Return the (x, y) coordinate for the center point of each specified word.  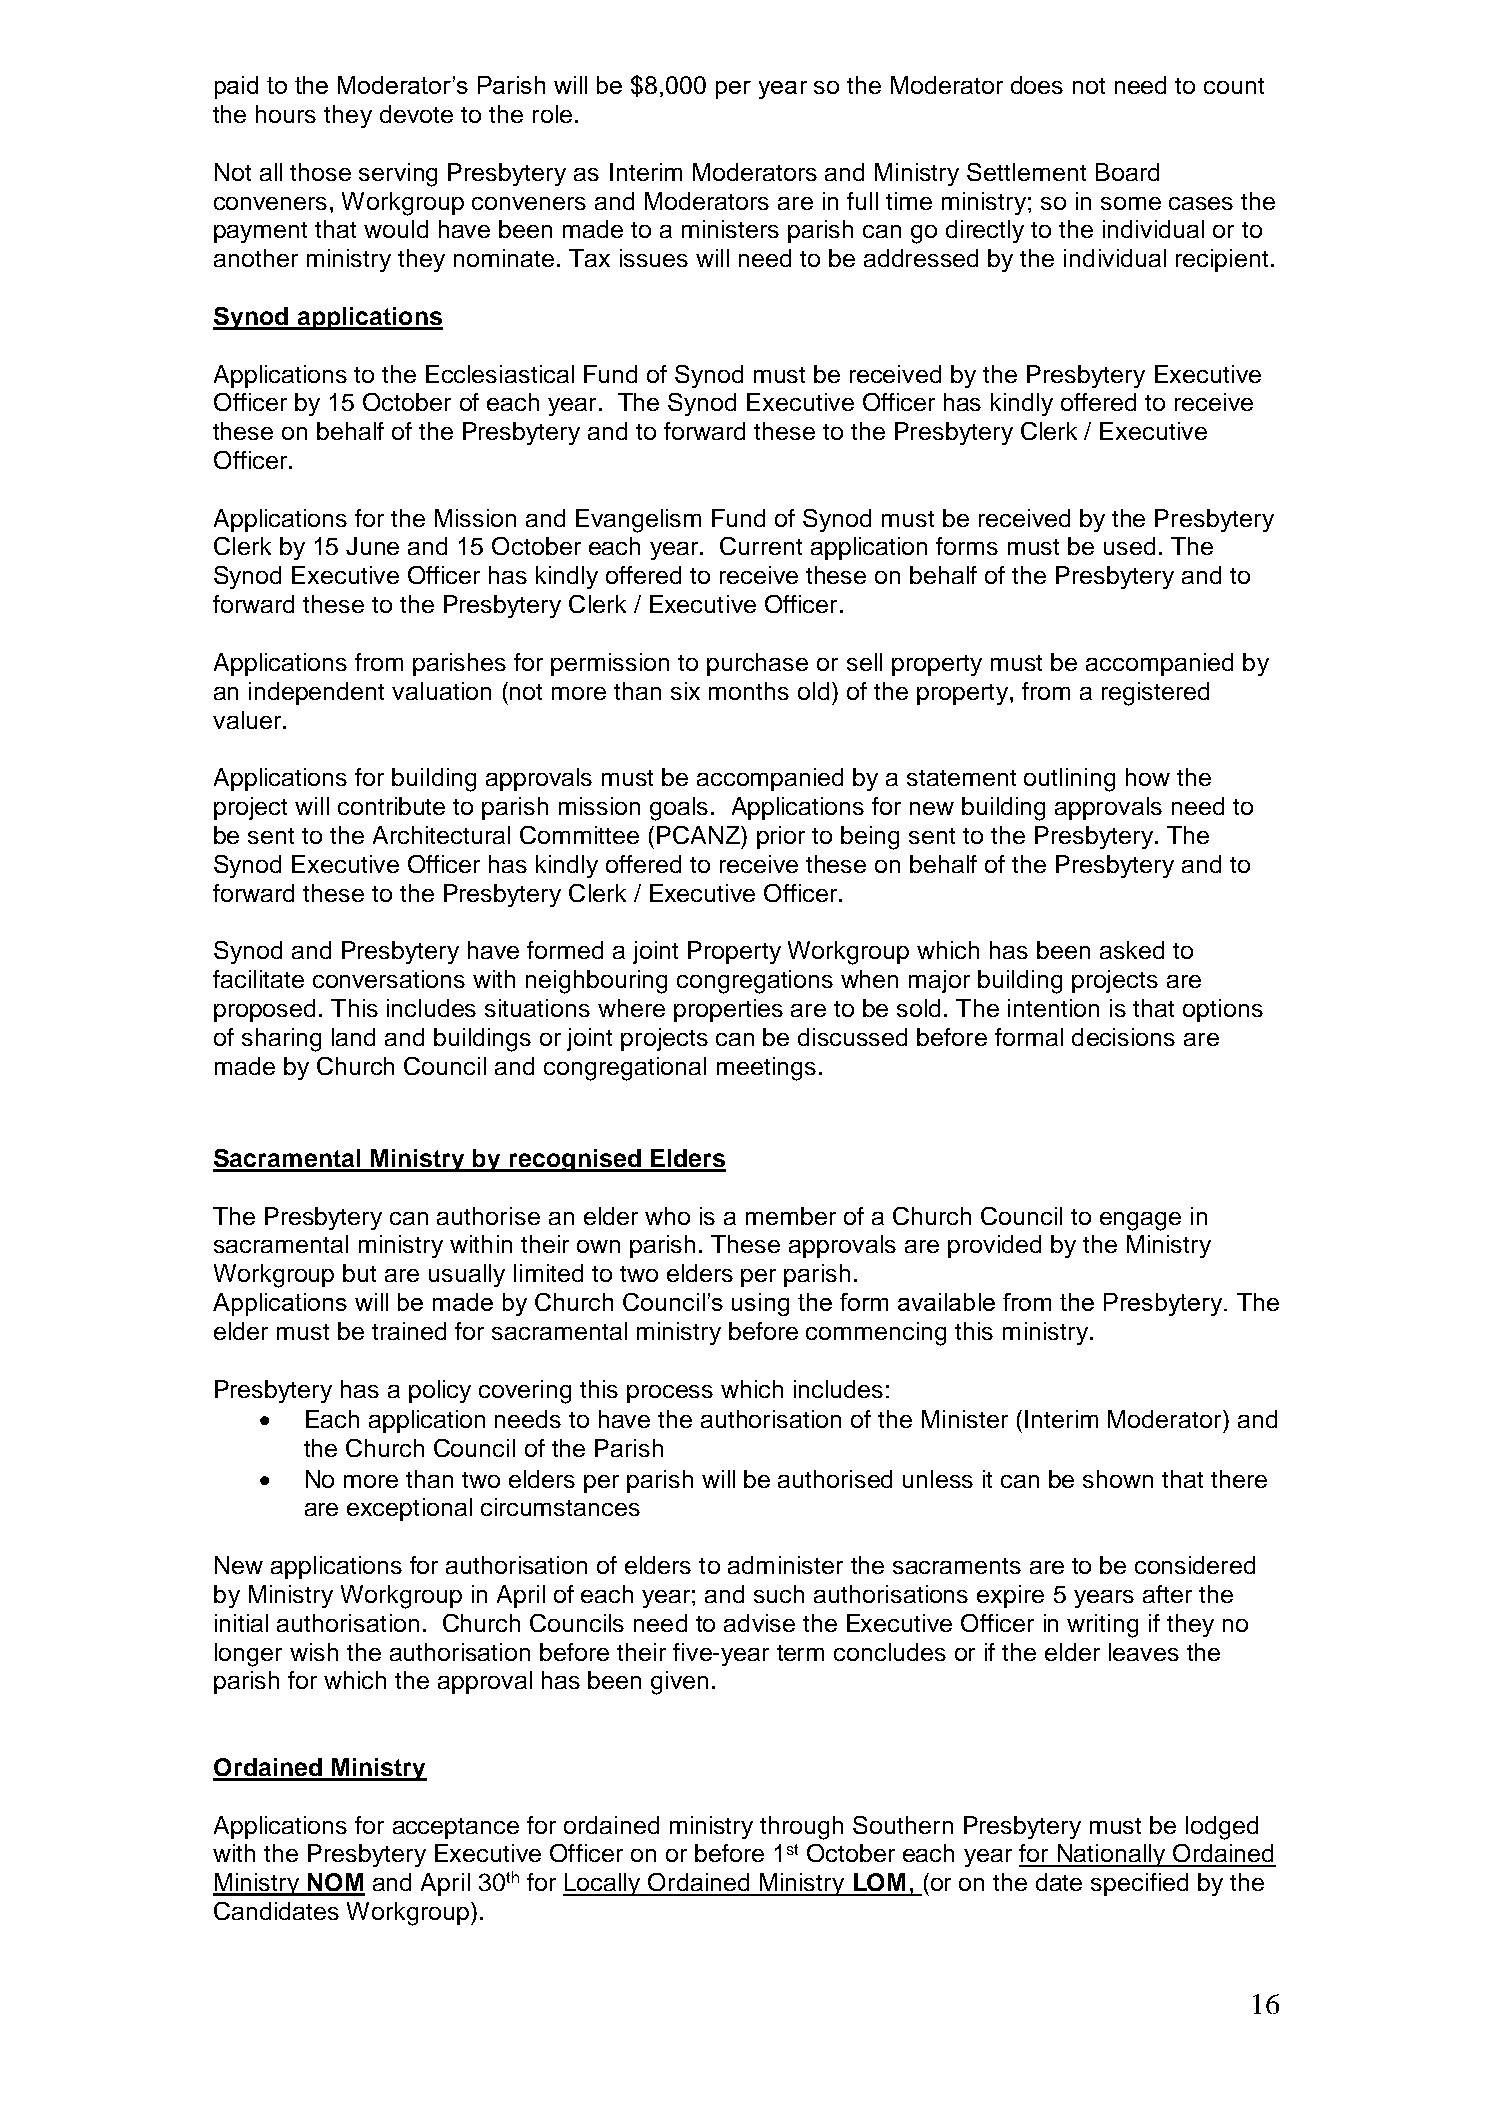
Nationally (1111, 1855)
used (1129, 546)
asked (1132, 950)
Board (1127, 172)
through (801, 1828)
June (372, 546)
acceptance (456, 1828)
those (320, 172)
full (862, 201)
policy (440, 1391)
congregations (755, 982)
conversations (389, 979)
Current (761, 546)
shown (1118, 1479)
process (670, 1394)
